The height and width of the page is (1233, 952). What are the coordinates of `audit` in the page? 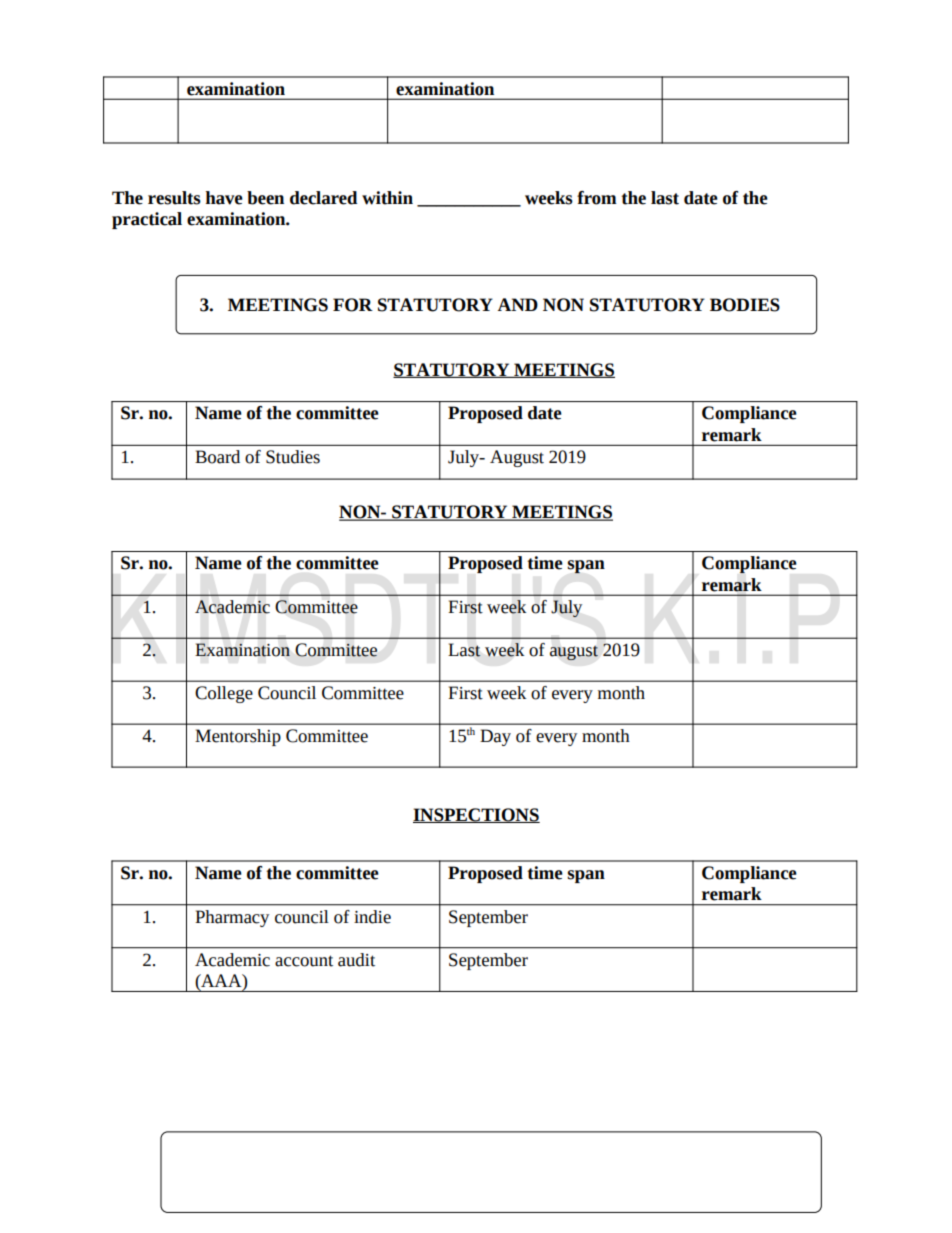 It's located at (356, 960).
